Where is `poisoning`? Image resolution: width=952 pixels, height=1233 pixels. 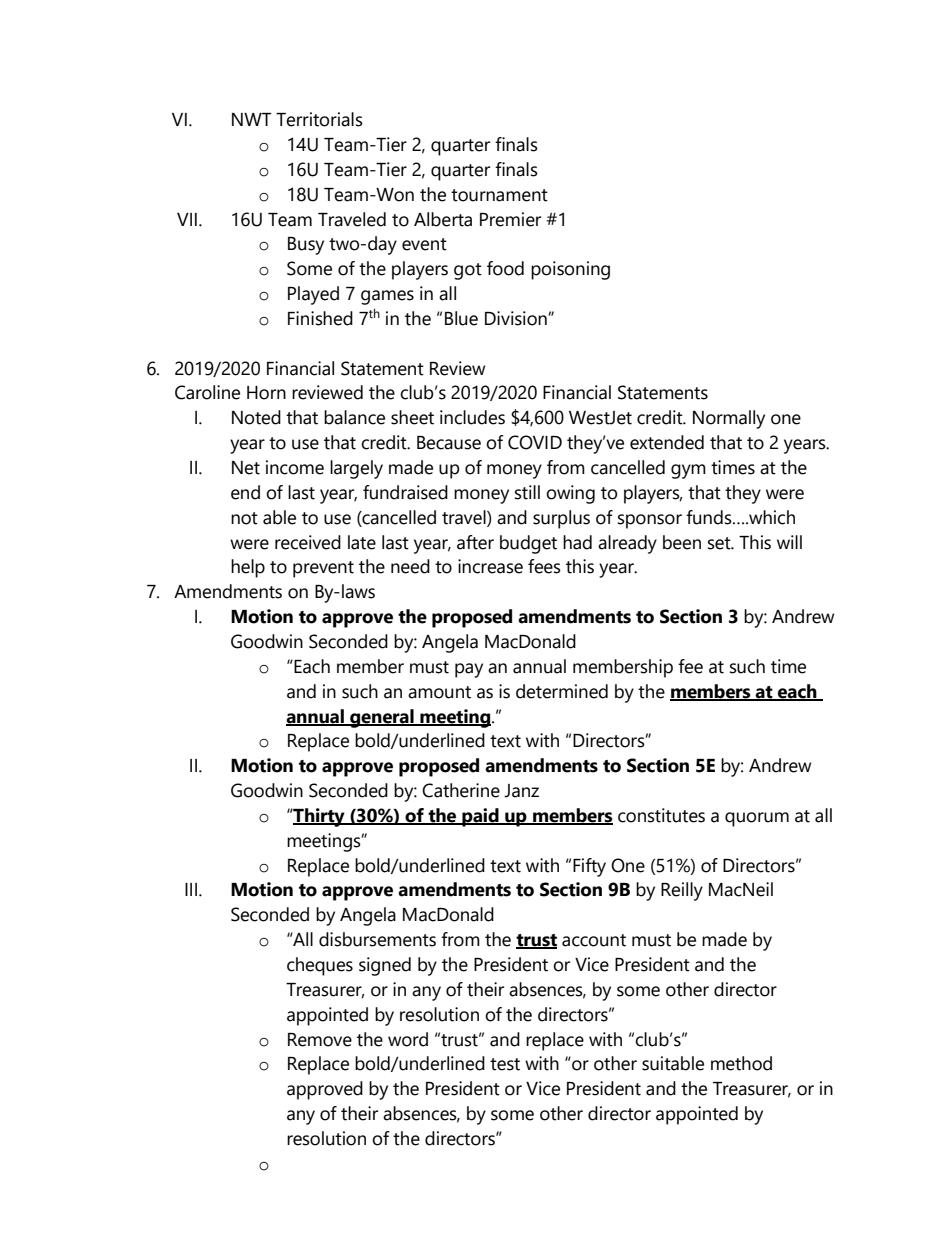
poisoning is located at coordinates (570, 270).
